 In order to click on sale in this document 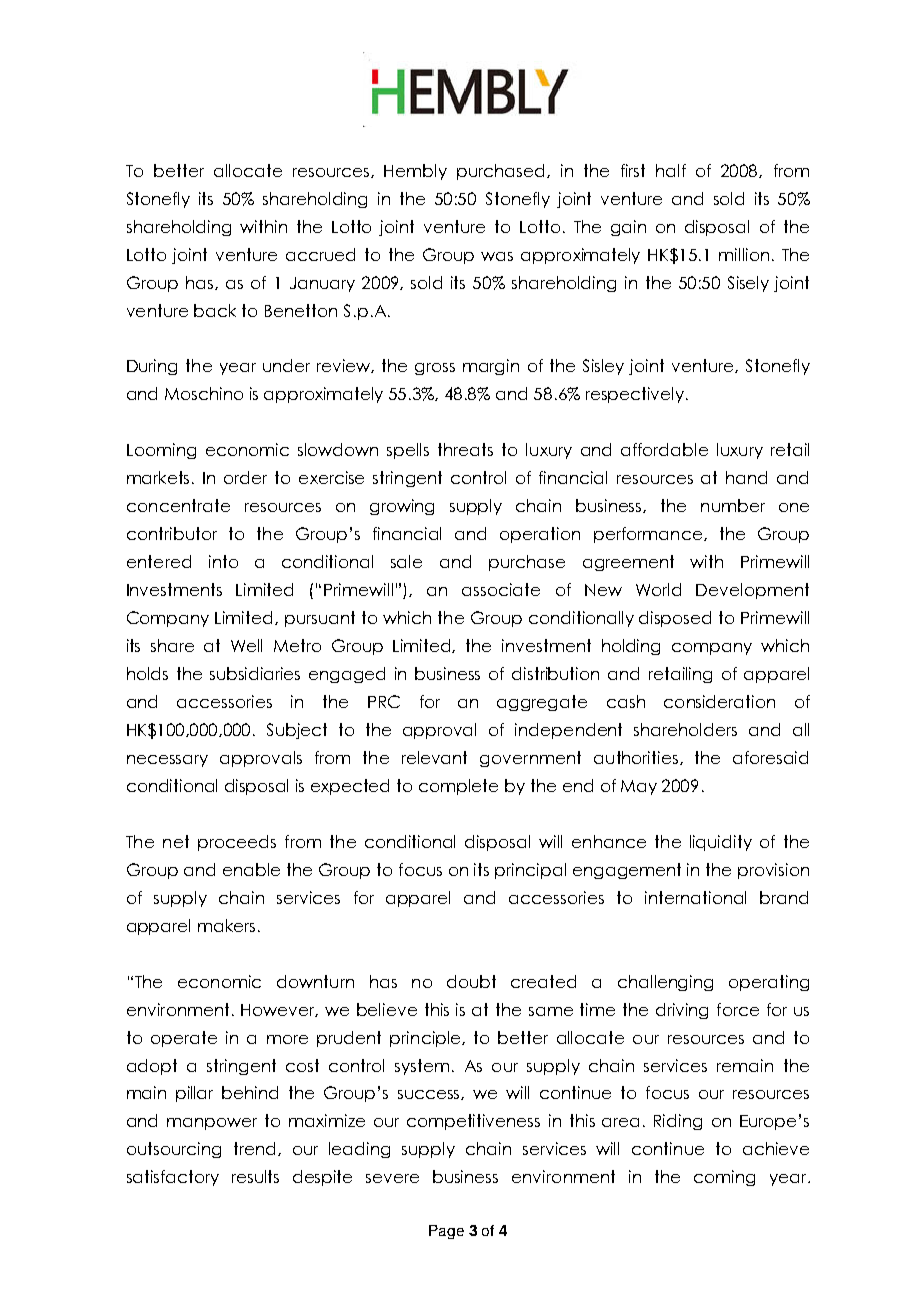, I will do `click(406, 561)`.
